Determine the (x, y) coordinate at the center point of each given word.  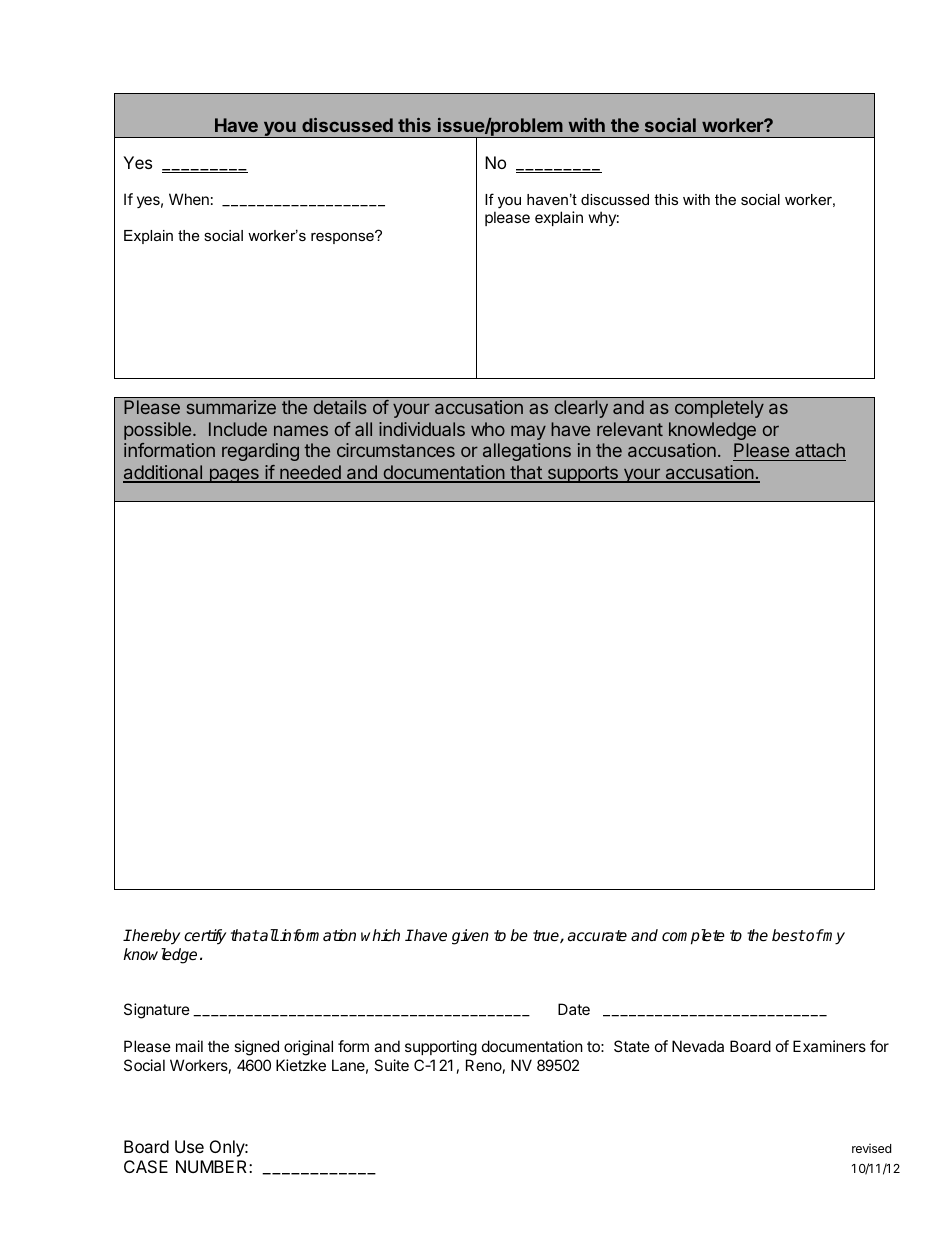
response (343, 237)
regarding (260, 452)
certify (205, 937)
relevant (630, 429)
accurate (597, 936)
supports (582, 474)
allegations (527, 452)
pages (234, 475)
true (547, 936)
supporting (441, 1048)
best (788, 935)
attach (819, 452)
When (189, 199)
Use (189, 1146)
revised (871, 1148)
